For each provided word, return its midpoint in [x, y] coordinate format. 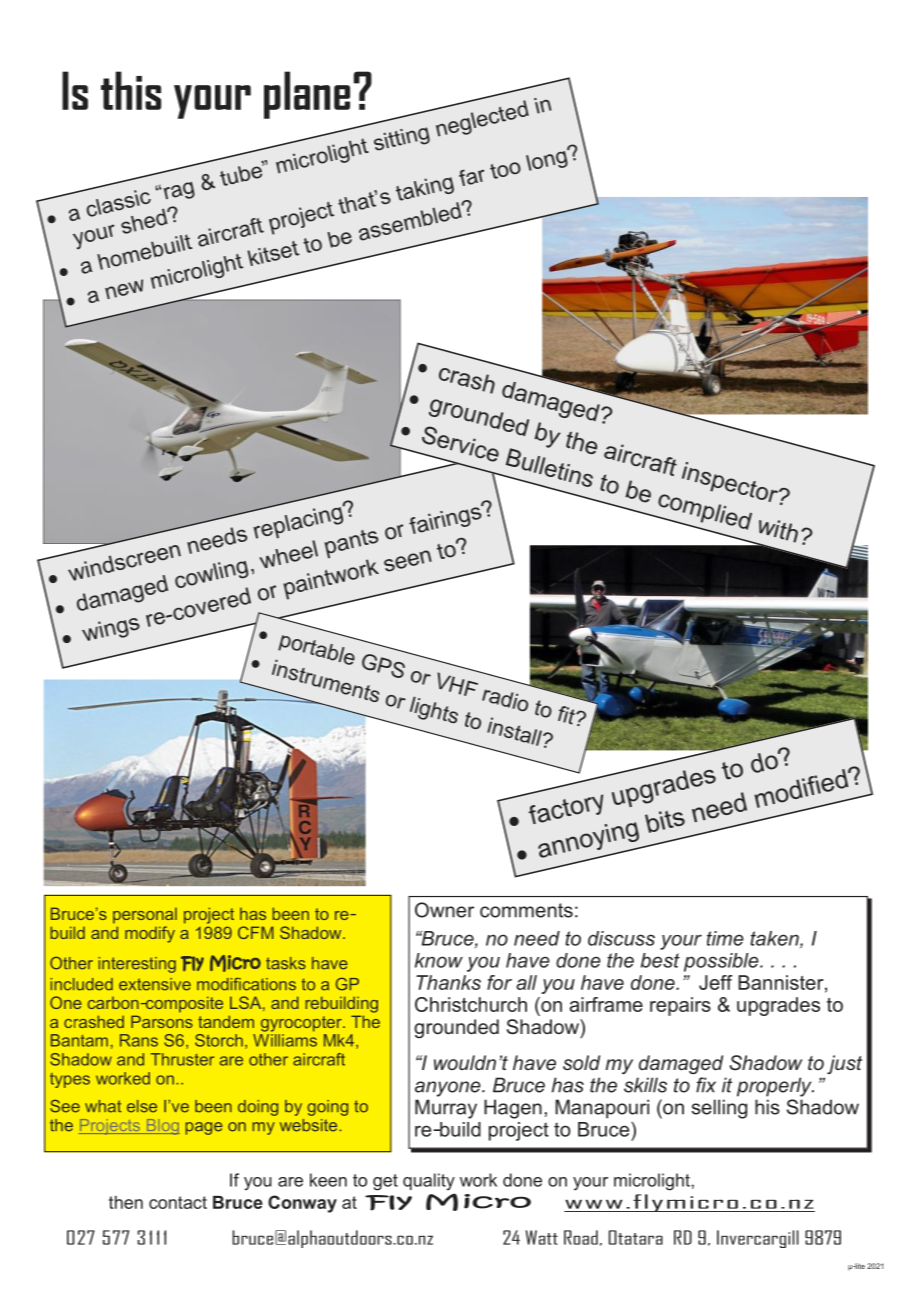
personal [145, 915]
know [439, 960]
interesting [137, 965]
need [537, 938]
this [131, 90]
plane [307, 95]
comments [526, 910]
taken [775, 939]
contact [178, 1202]
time [725, 938]
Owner [444, 910]
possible [722, 962]
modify [150, 934]
